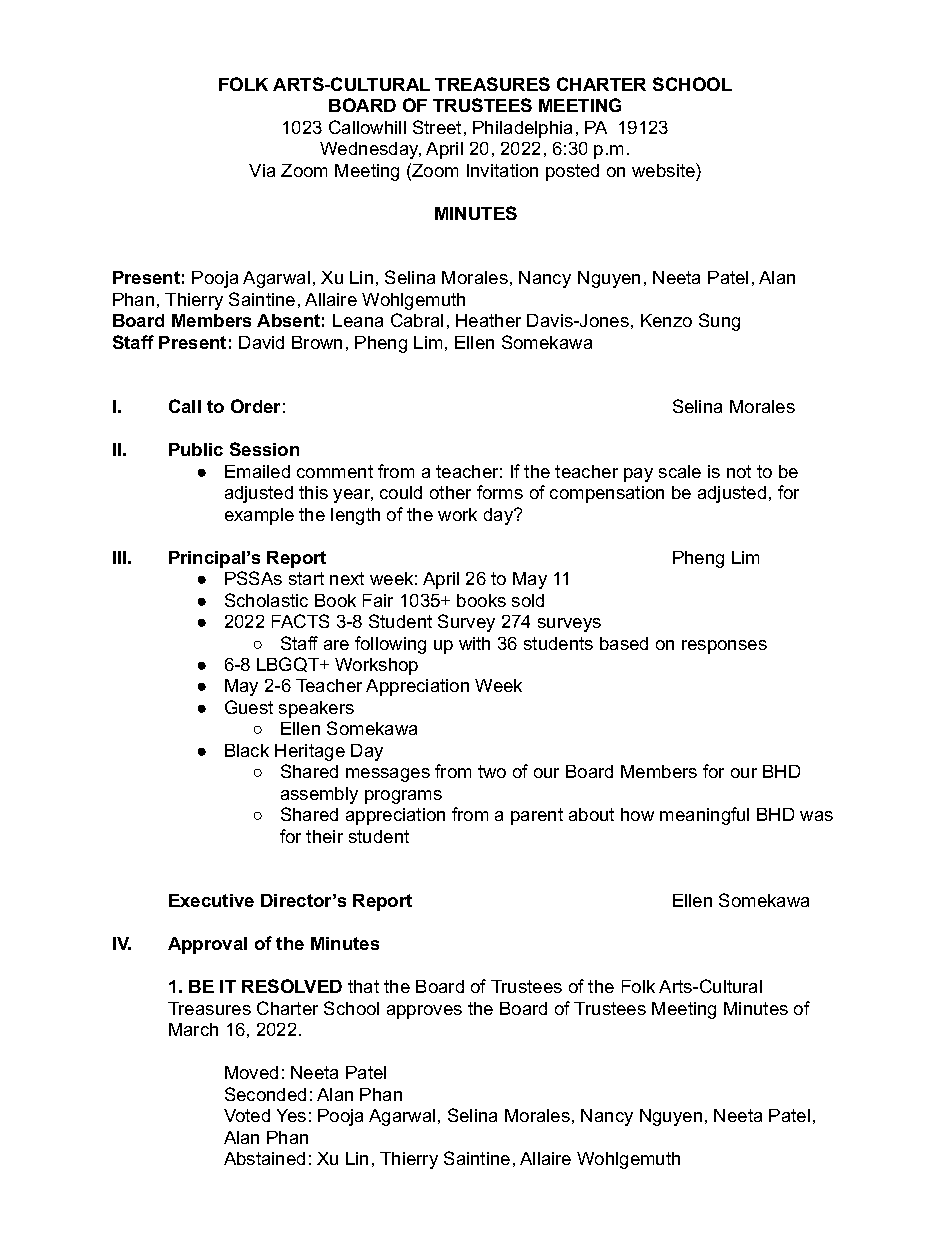  I want to click on Via, so click(262, 170).
